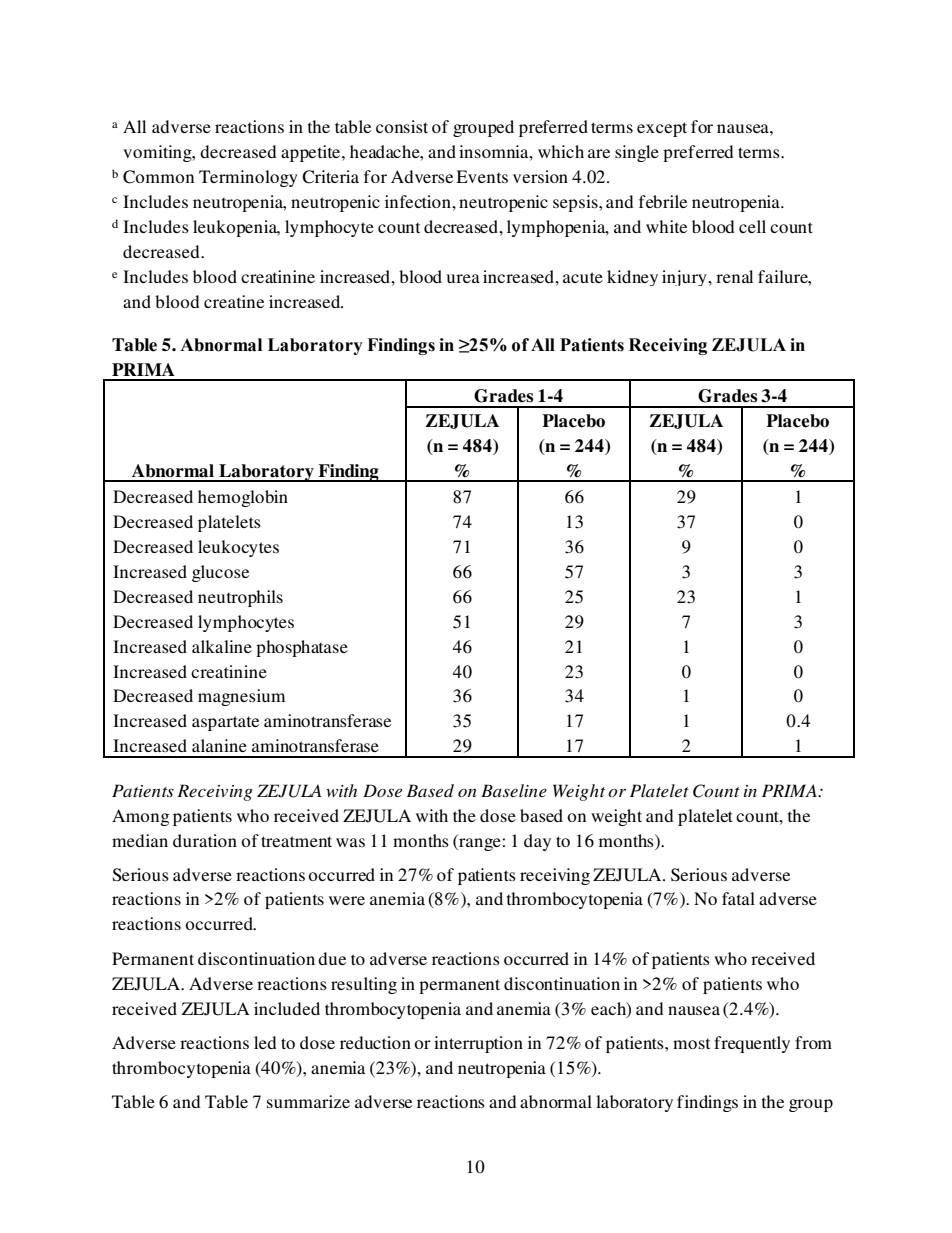 Image resolution: width=952 pixels, height=1233 pixels. I want to click on Terminology, so click(248, 178).
